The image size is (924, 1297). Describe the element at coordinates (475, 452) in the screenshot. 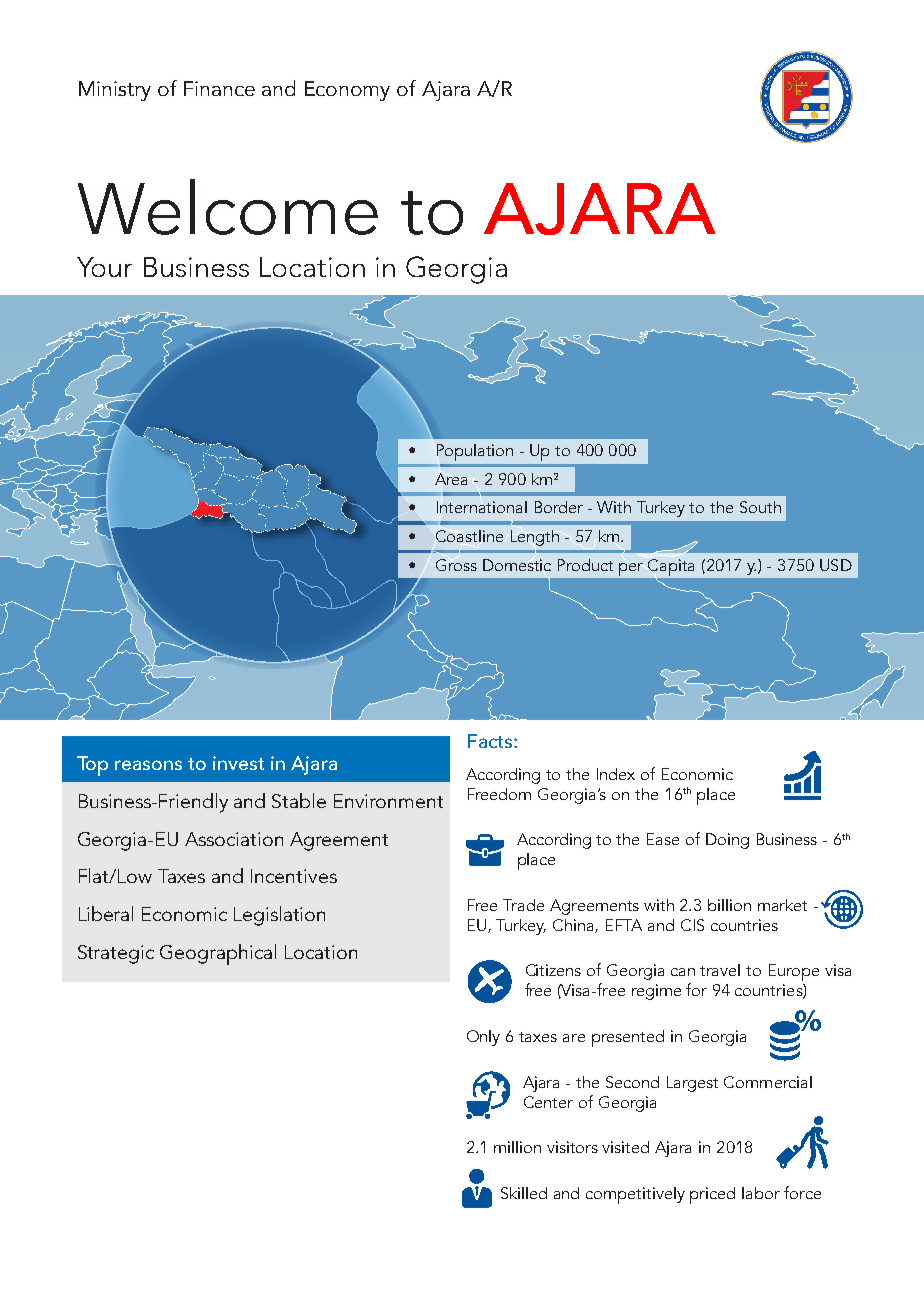

I see `Population` at that location.
